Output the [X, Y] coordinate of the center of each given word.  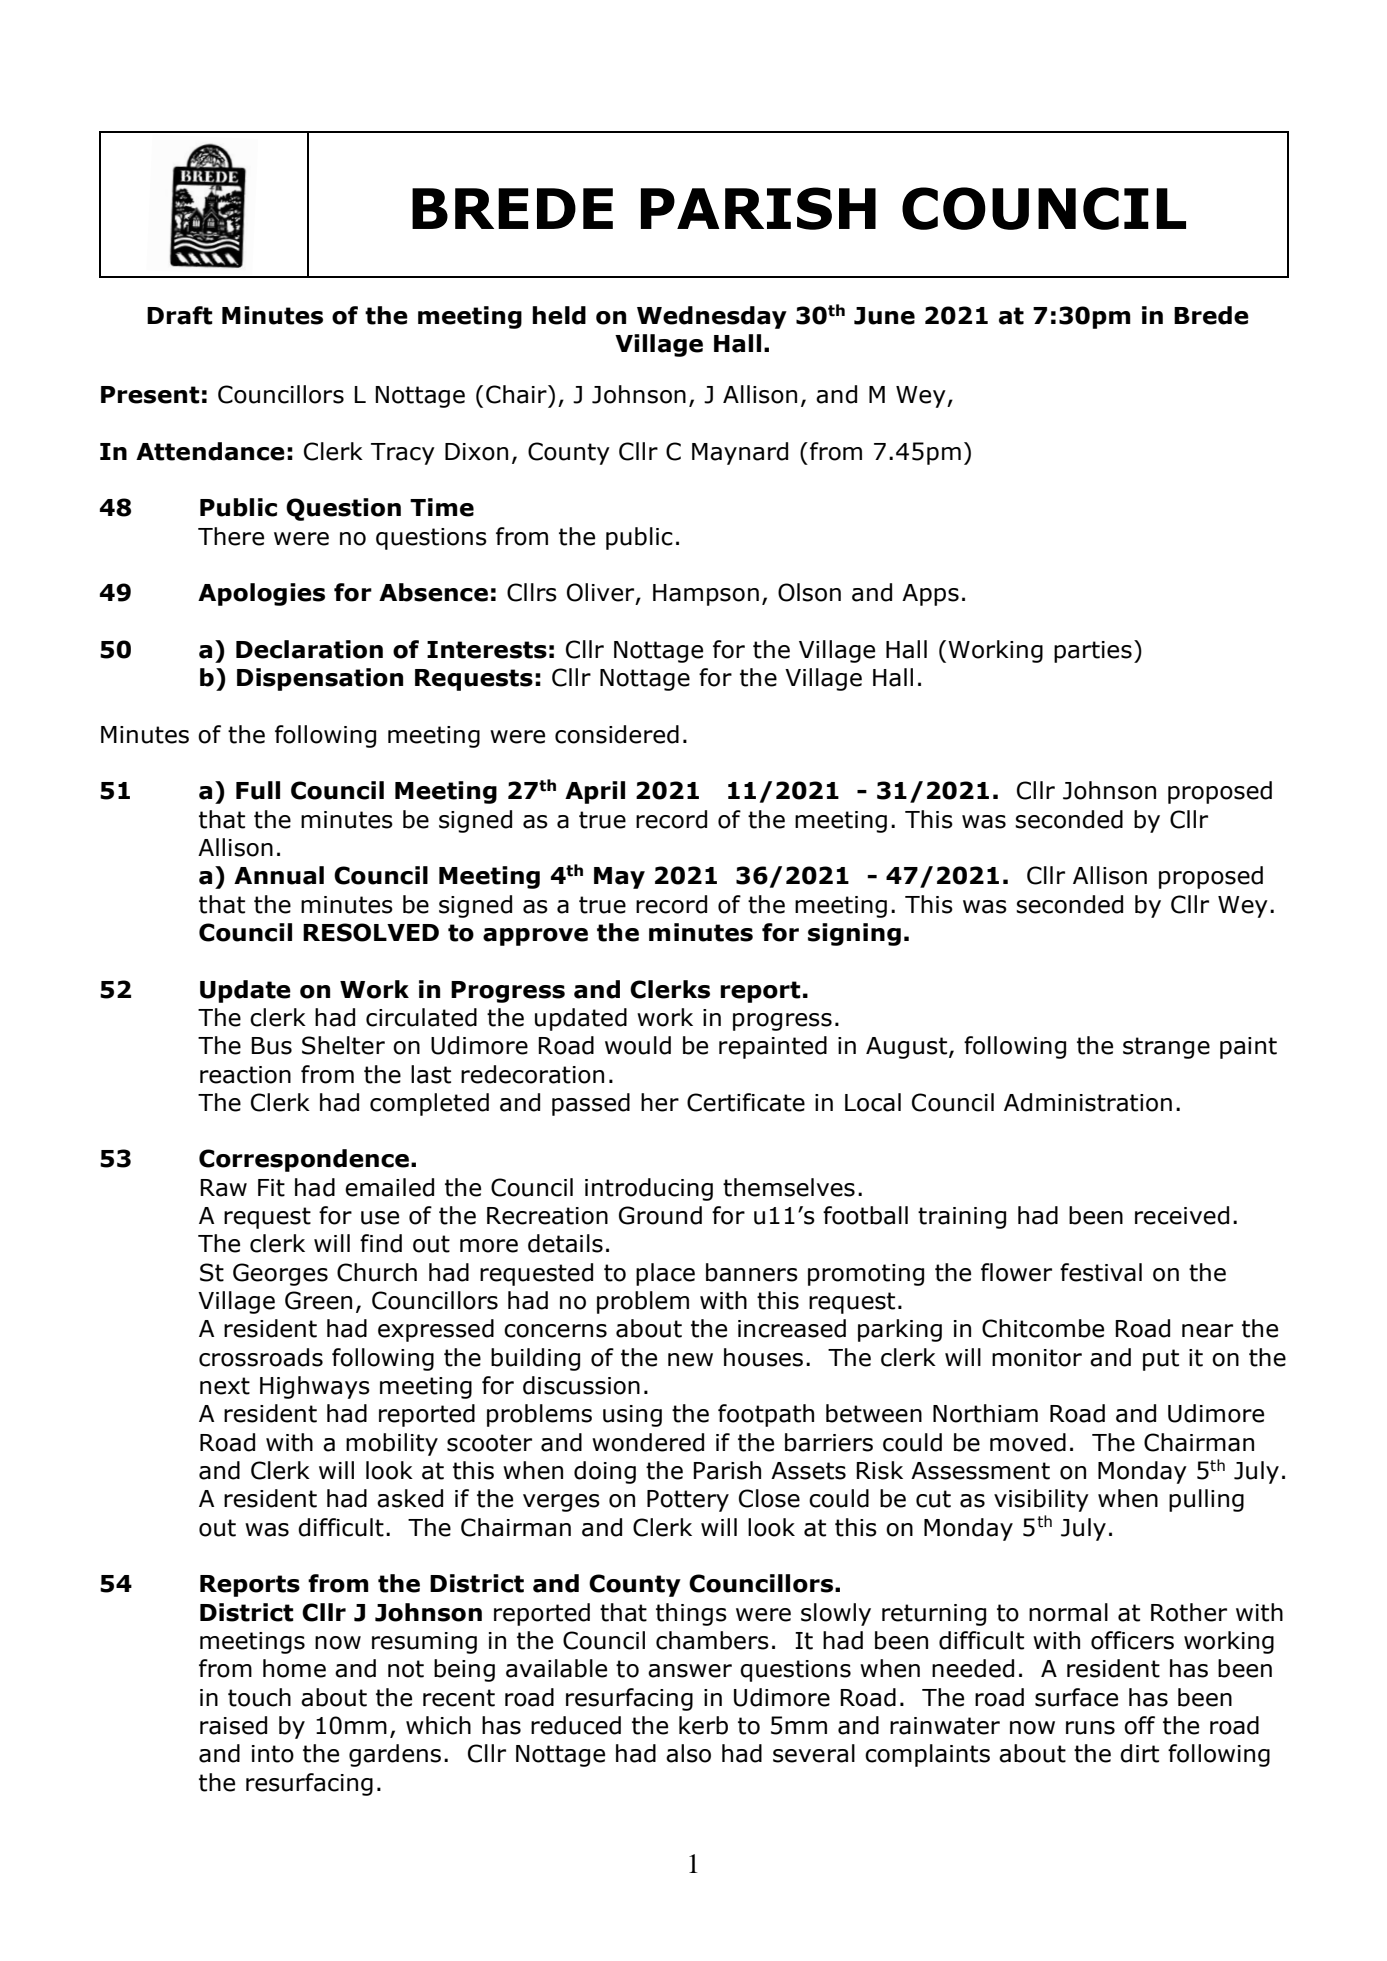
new [690, 1360]
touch [259, 1697]
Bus [271, 1046]
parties [1093, 652]
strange [1166, 1048]
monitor [1037, 1358]
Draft [179, 315]
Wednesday [712, 317]
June [884, 316]
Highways [315, 1387]
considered [617, 734]
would [638, 1045]
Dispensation [320, 679]
